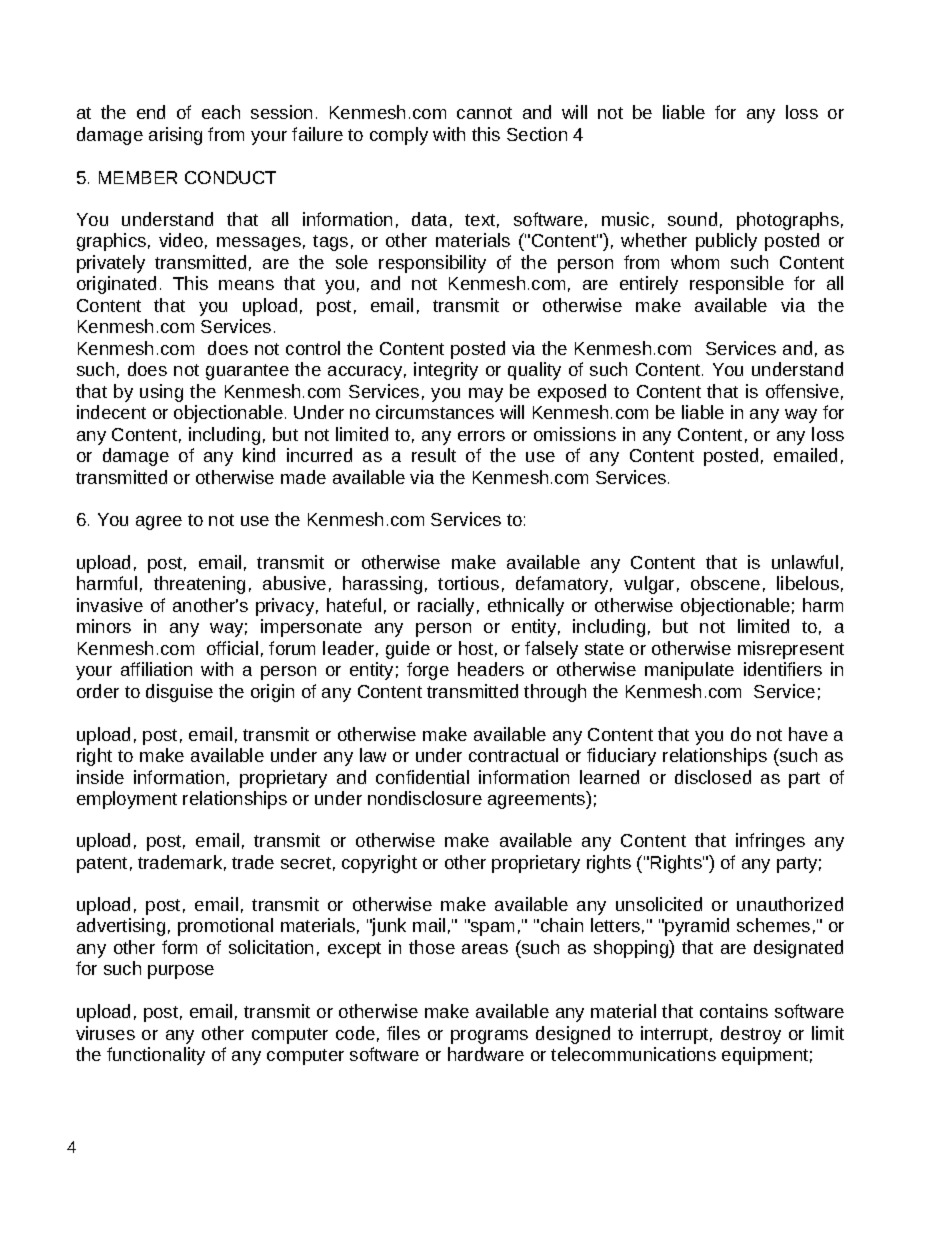 This screenshot has width=952, height=1233. I want to click on programs, so click(489, 1037).
